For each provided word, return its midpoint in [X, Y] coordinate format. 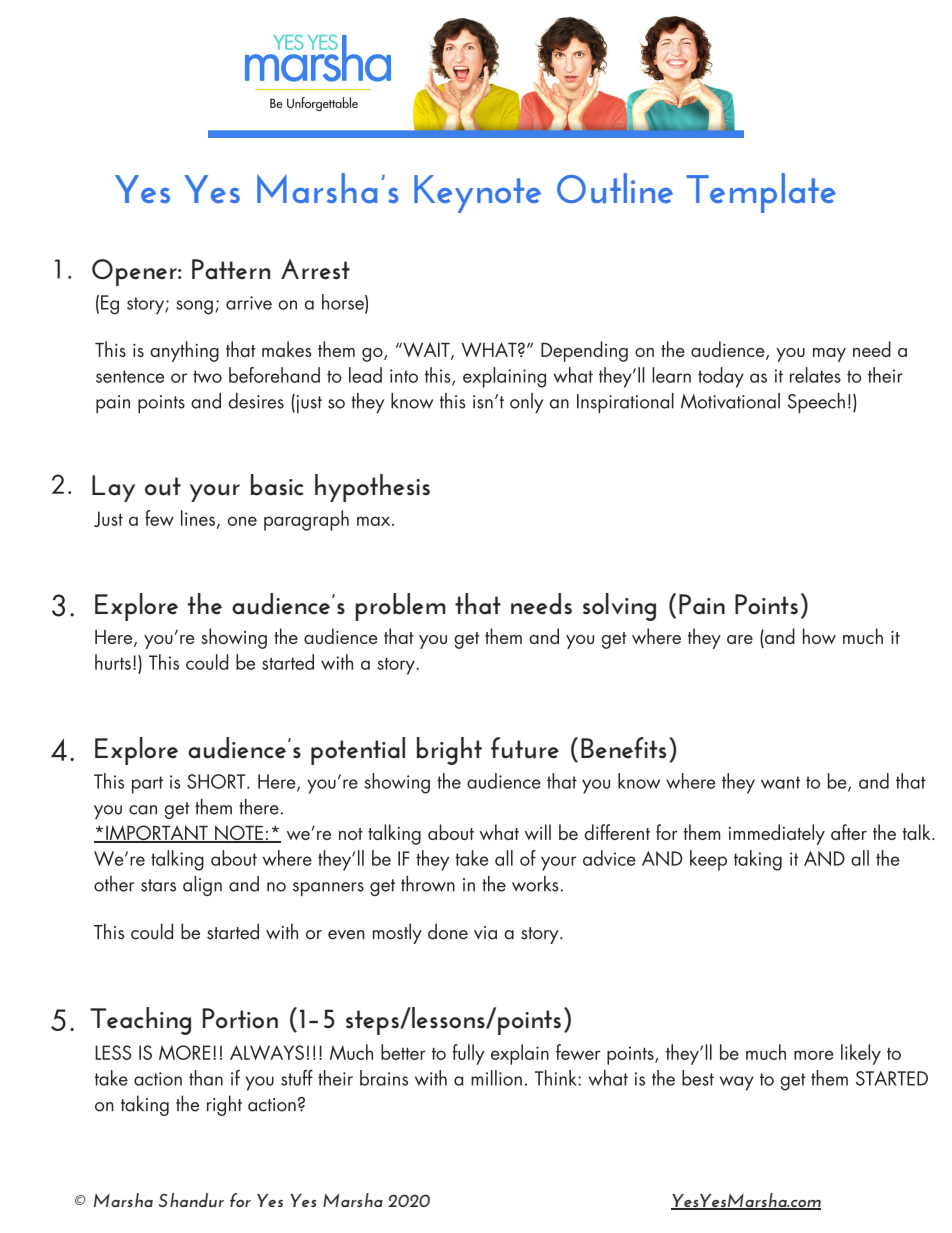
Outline [615, 188]
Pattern [231, 269]
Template [761, 193]
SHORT [217, 781]
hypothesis [372, 488]
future [525, 748]
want [780, 782]
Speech [816, 403]
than [206, 1078]
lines [198, 518]
